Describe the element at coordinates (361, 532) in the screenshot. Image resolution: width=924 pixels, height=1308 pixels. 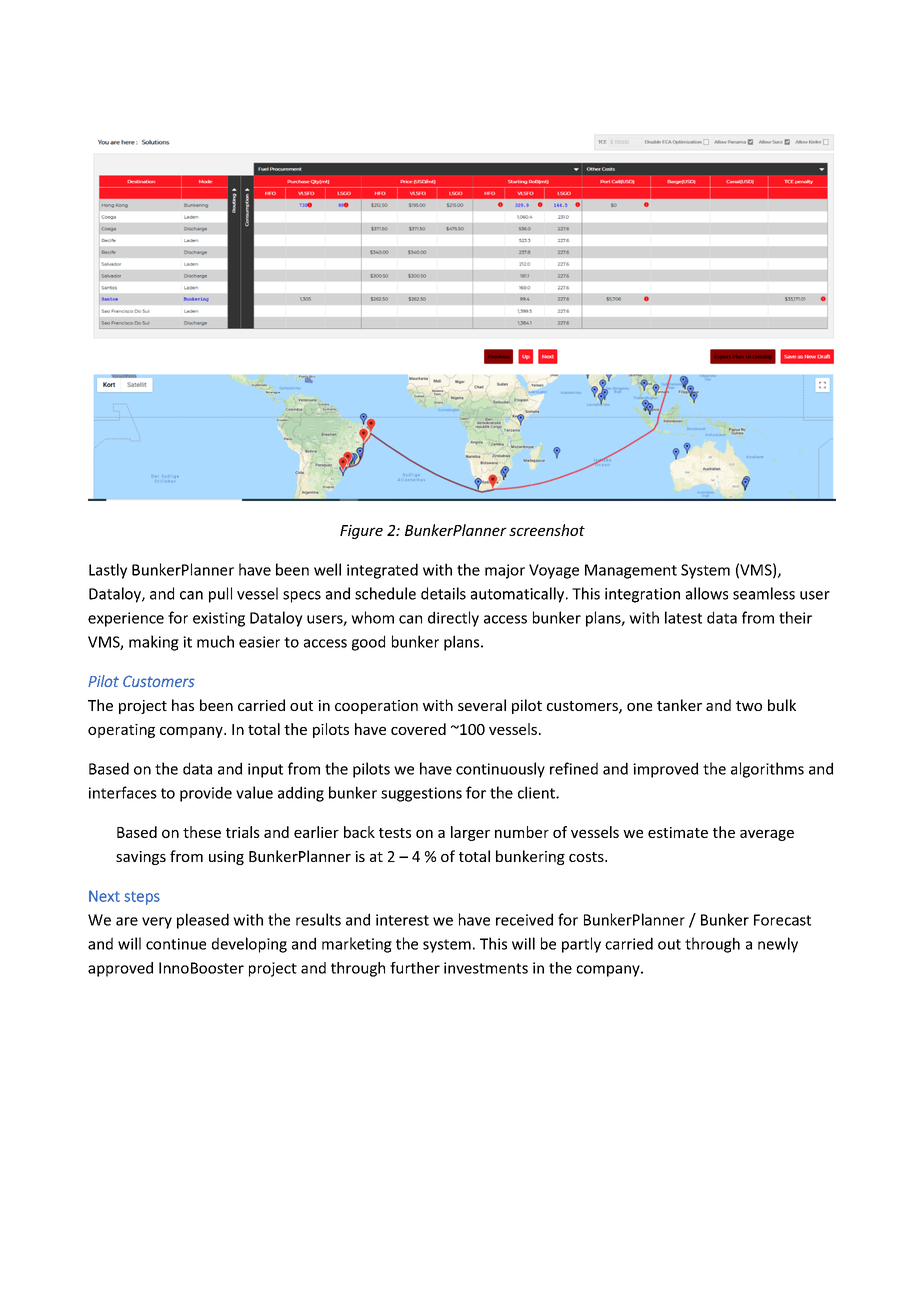
I see `Figure` at that location.
